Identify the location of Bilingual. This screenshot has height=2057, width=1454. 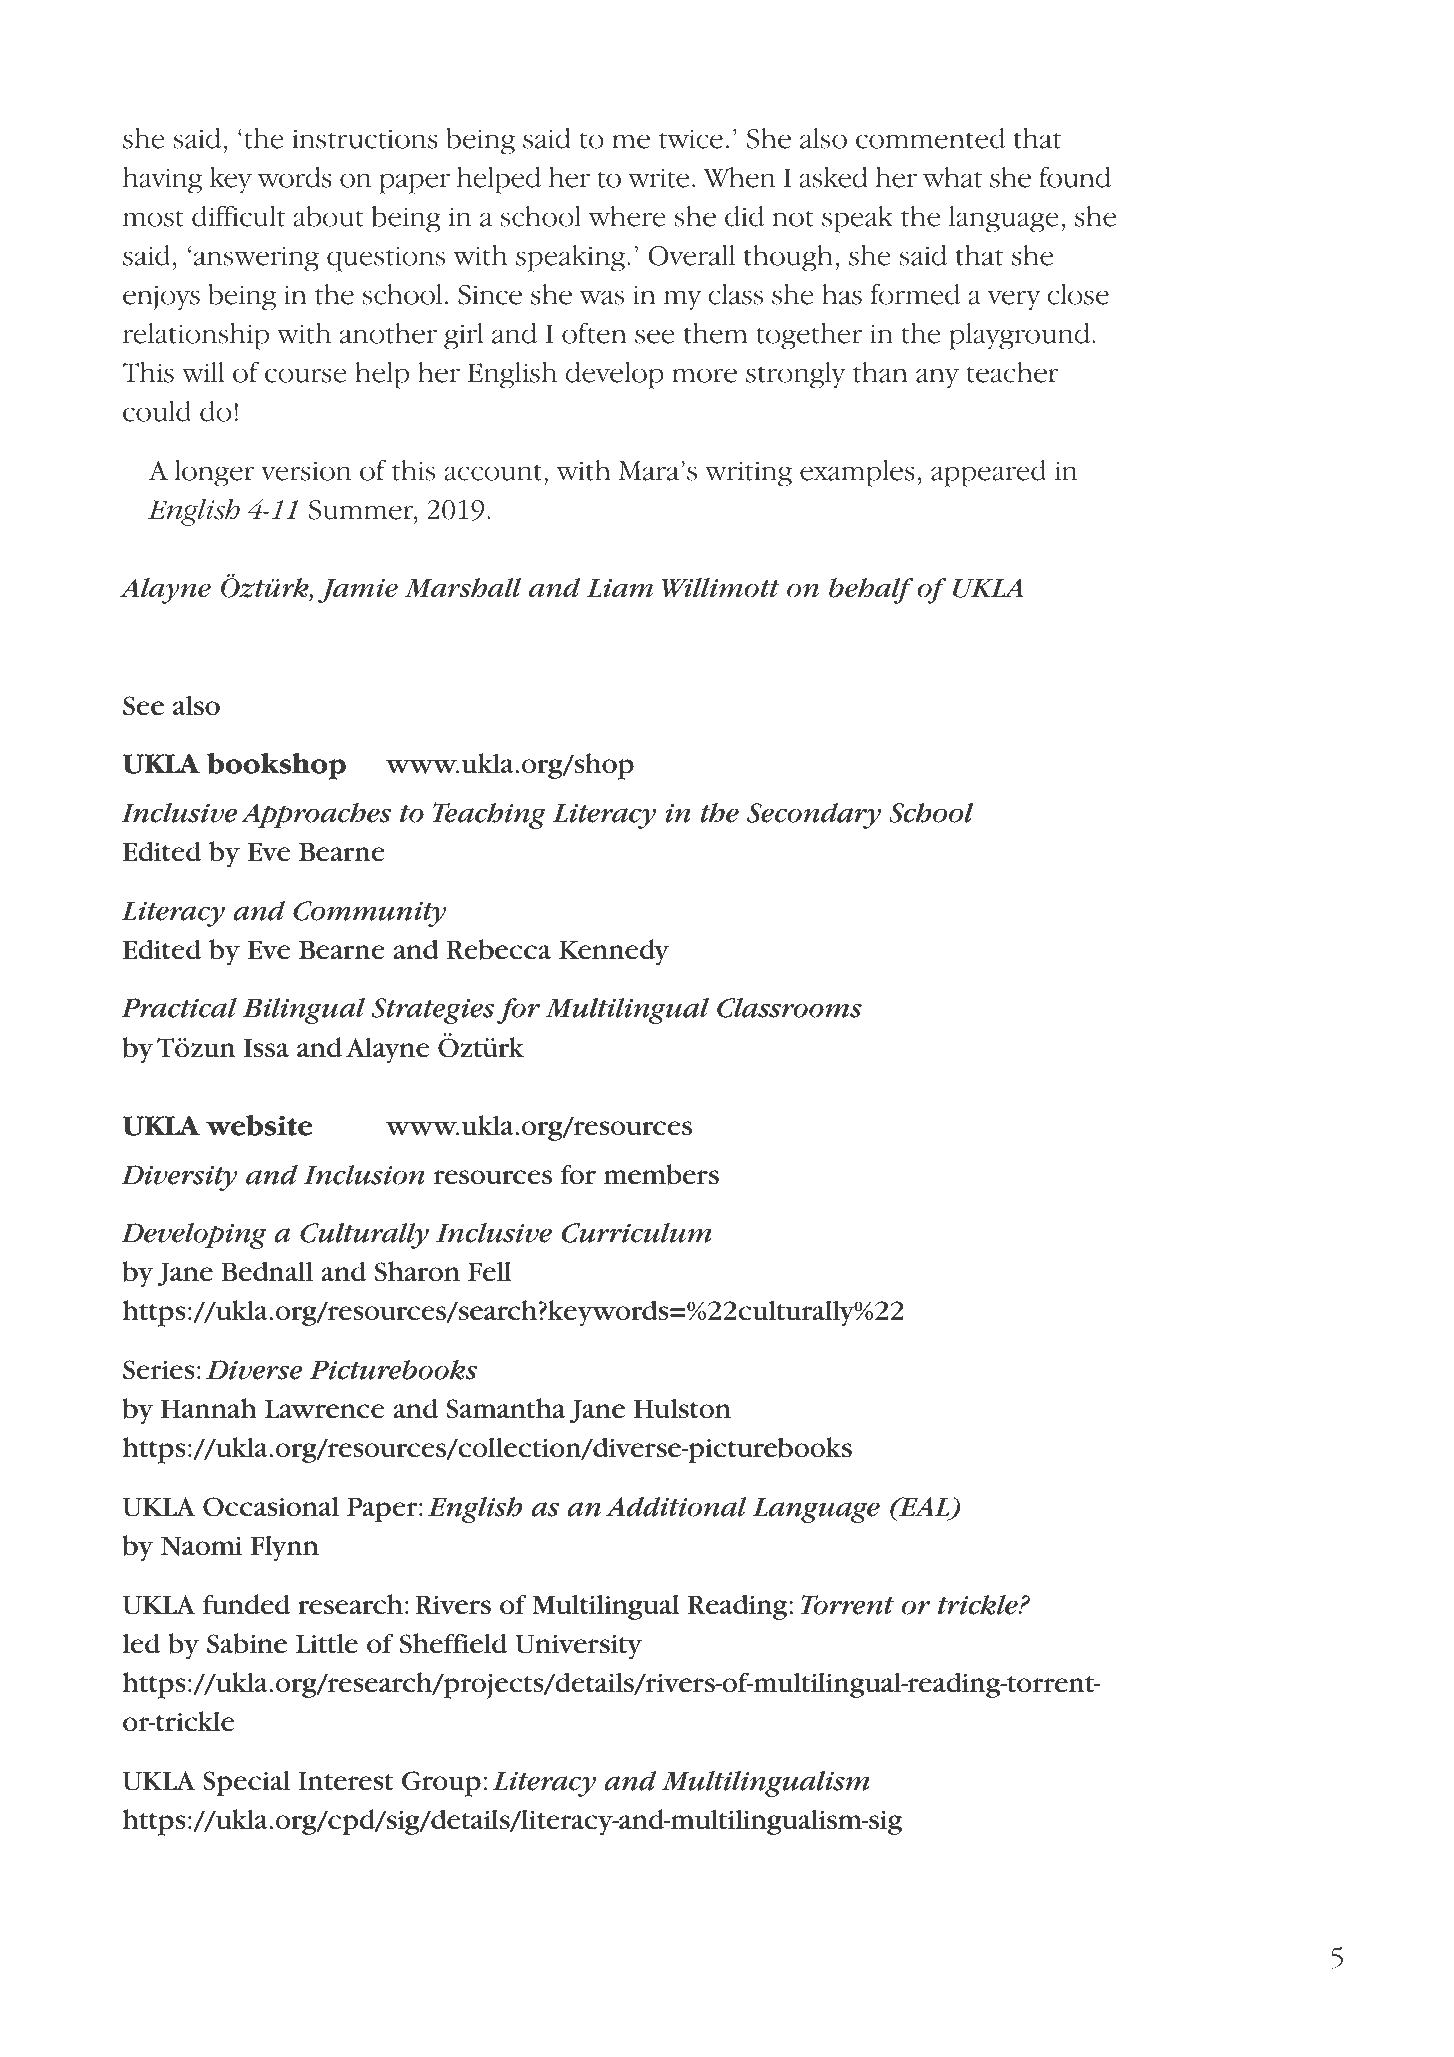
(304, 1011).
